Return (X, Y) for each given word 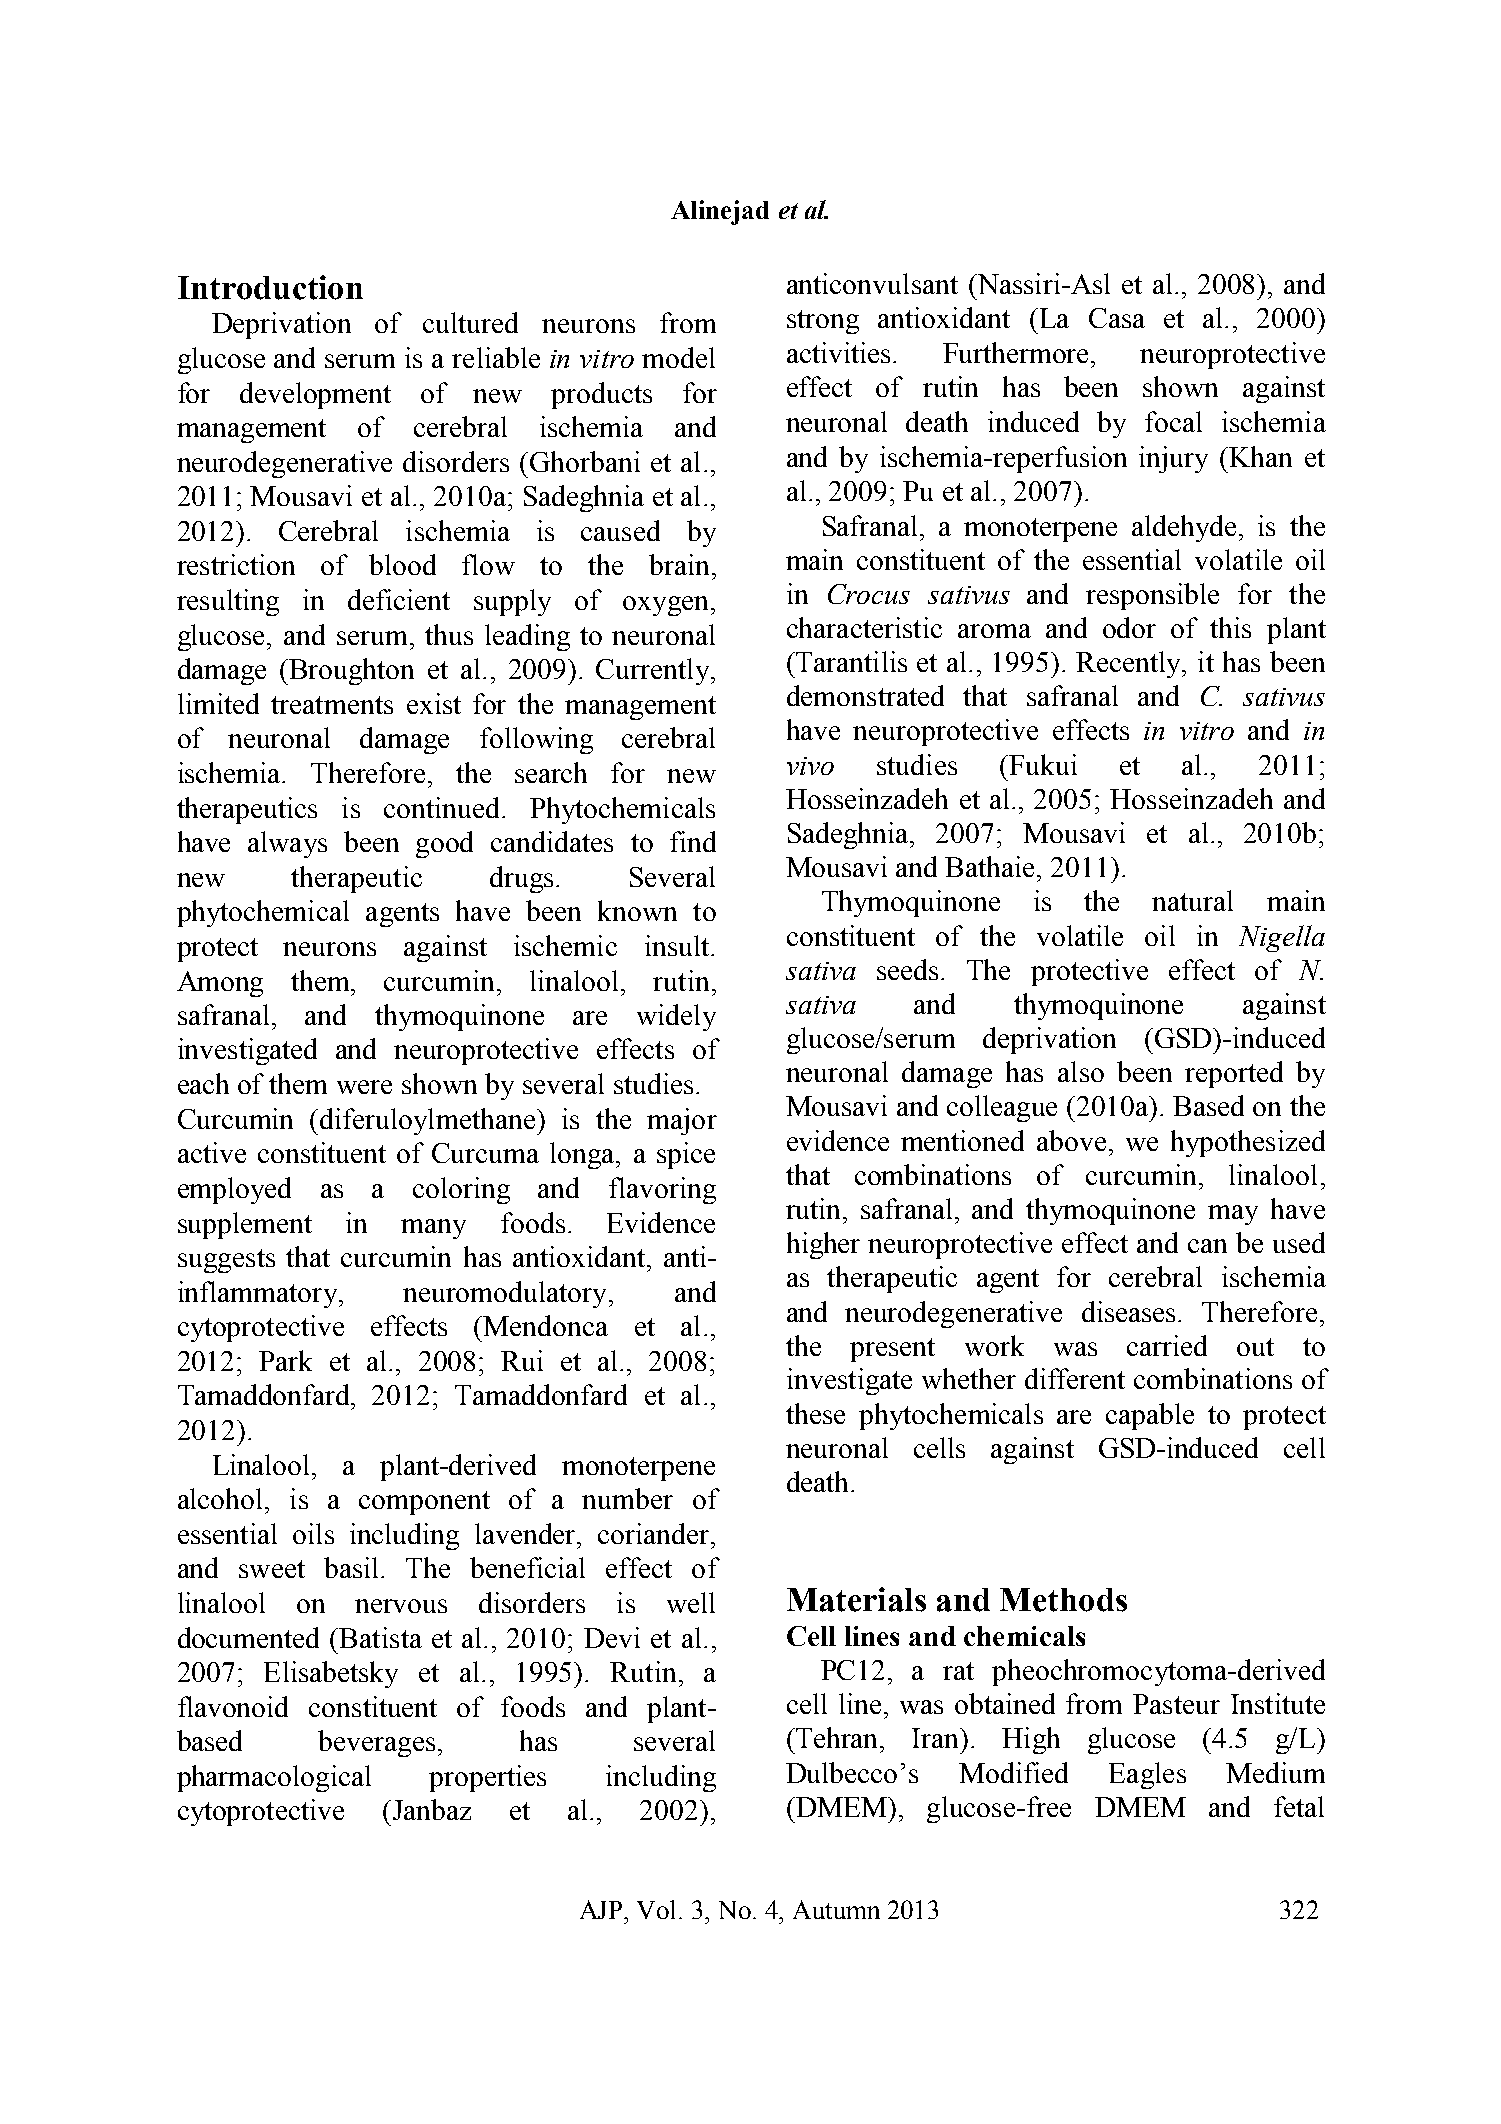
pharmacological (274, 1778)
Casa (1117, 318)
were (364, 1087)
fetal (1299, 1806)
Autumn (836, 1909)
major (682, 1121)
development (315, 395)
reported (1234, 1074)
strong (823, 322)
